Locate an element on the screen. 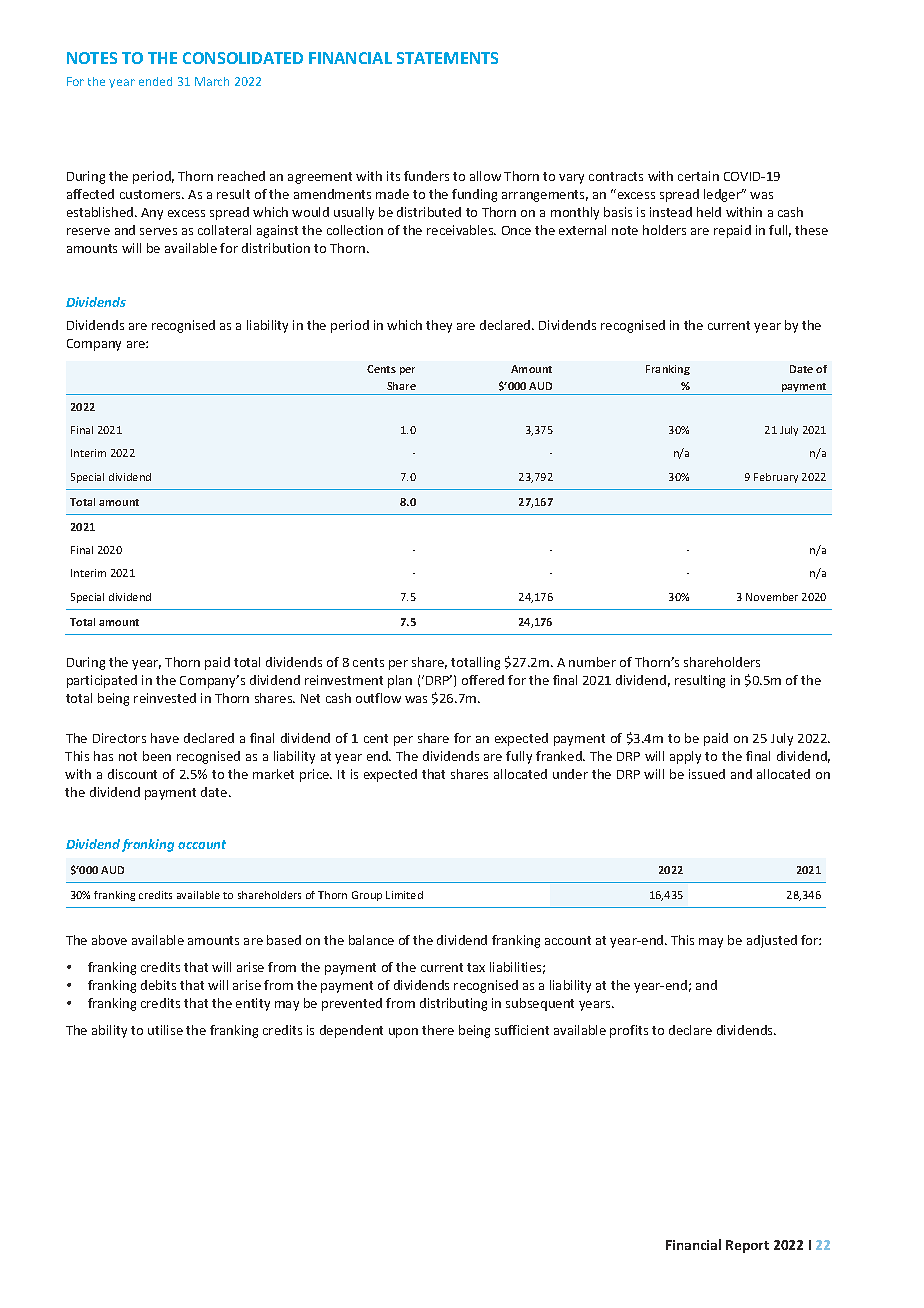 This screenshot has width=924, height=1308. Limited is located at coordinates (404, 895).
